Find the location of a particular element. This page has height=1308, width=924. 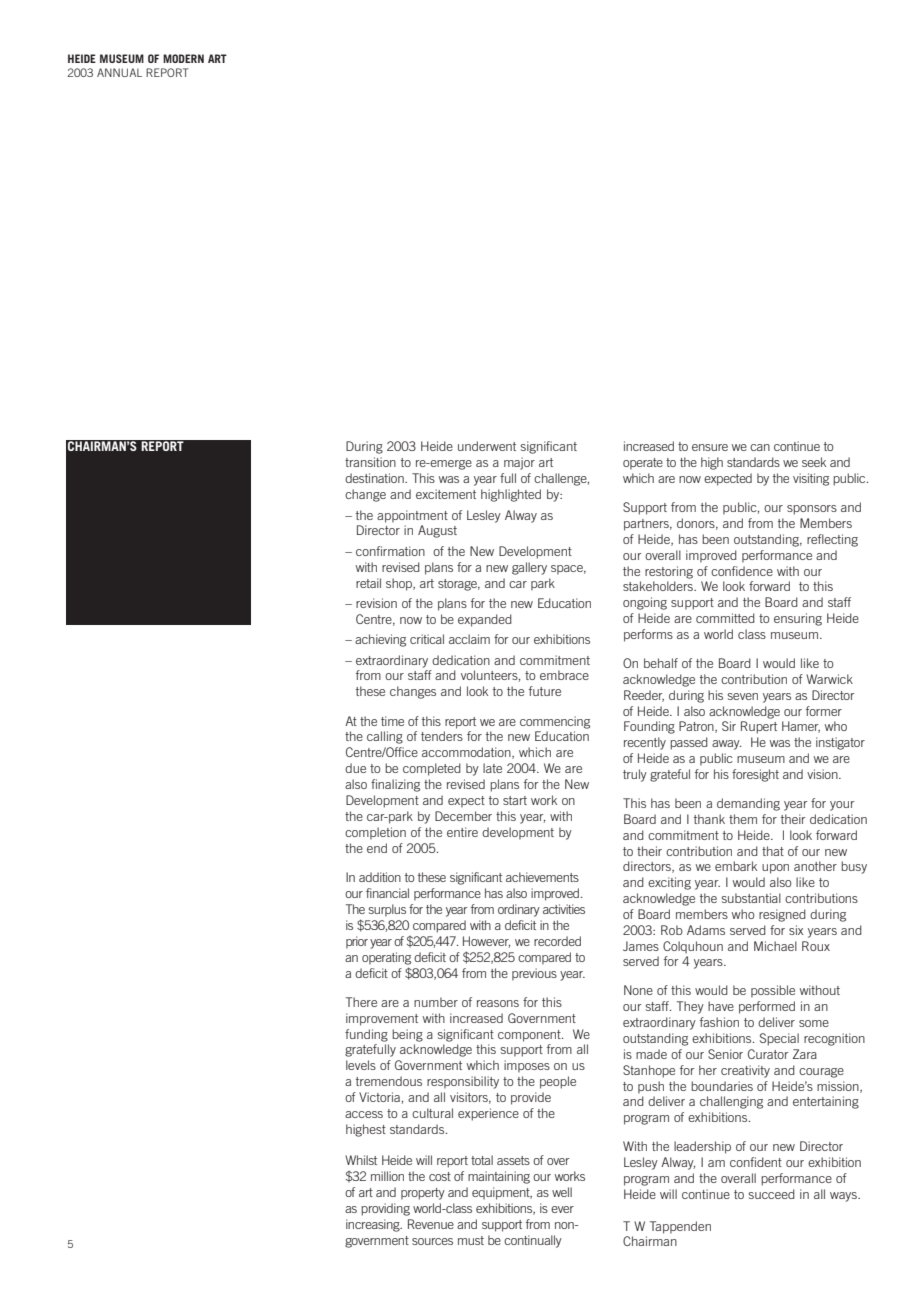

Whilst is located at coordinates (361, 1160).
